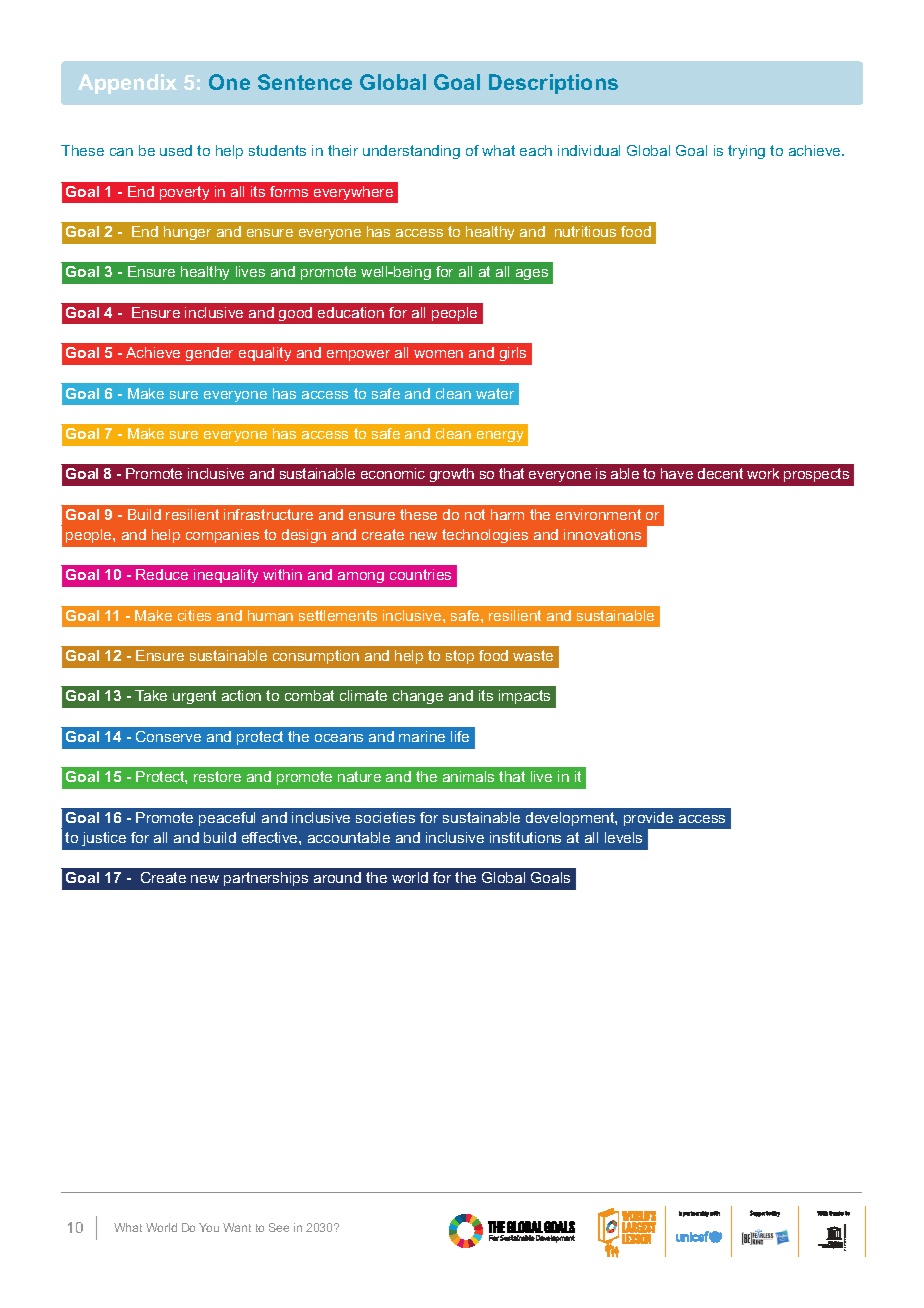  Describe the element at coordinates (525, 837) in the screenshot. I see `institutions` at that location.
